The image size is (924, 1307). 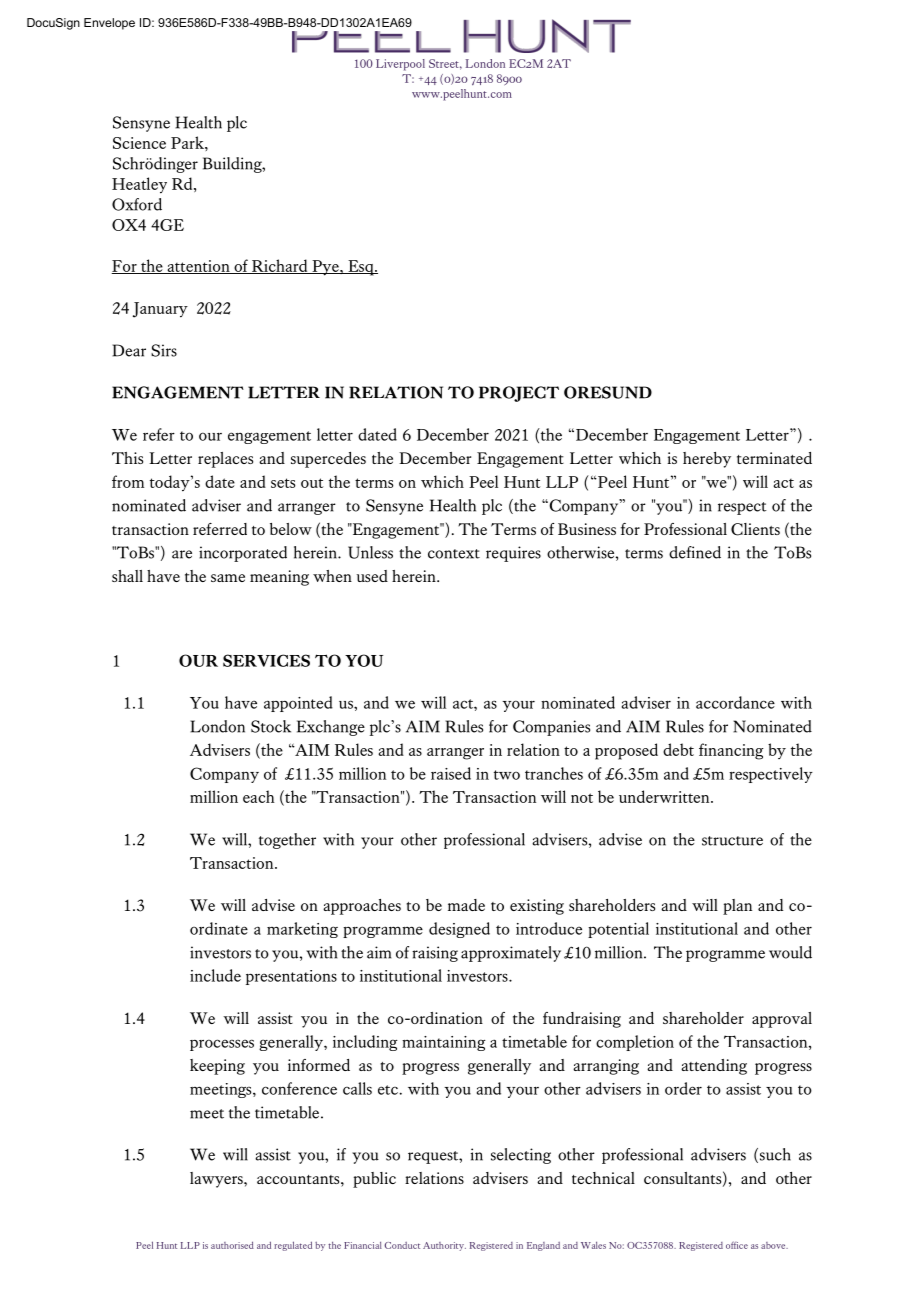 What do you see at coordinates (400, 65) in the document?
I see `Liverpool` at bounding box center [400, 65].
